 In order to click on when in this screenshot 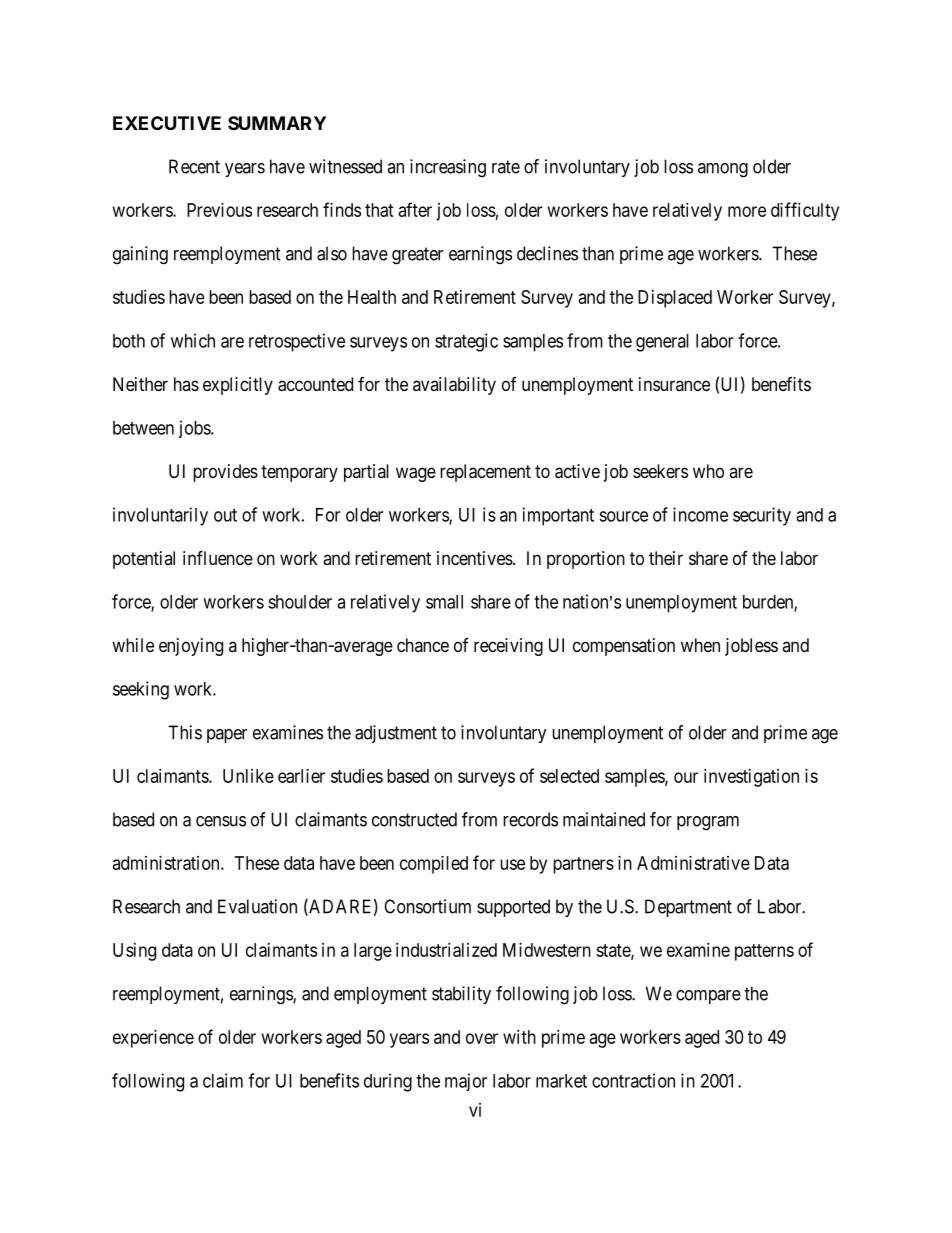, I will do `click(700, 645)`.
